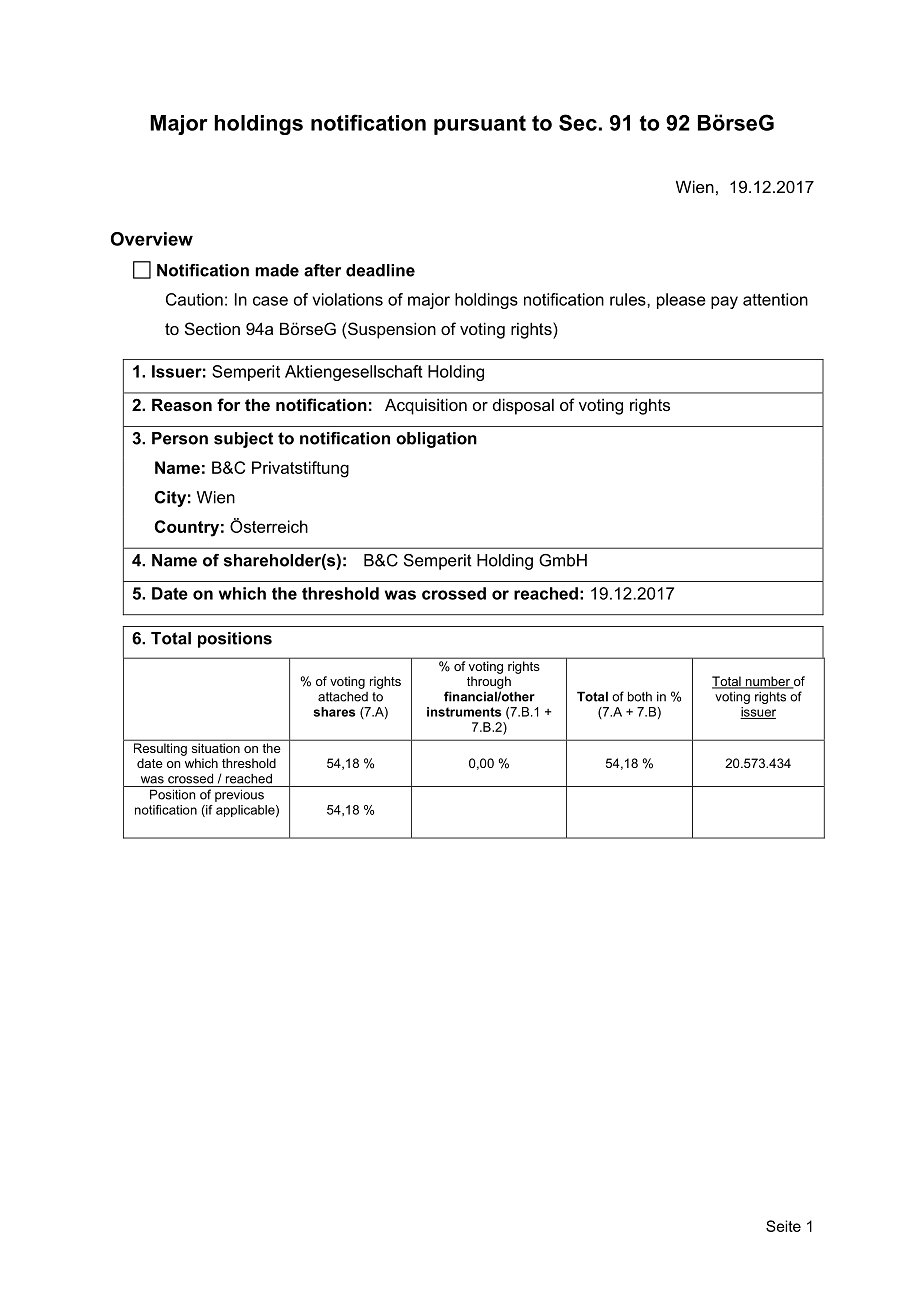 This document has height=1308, width=924. I want to click on instruments, so click(464, 712).
